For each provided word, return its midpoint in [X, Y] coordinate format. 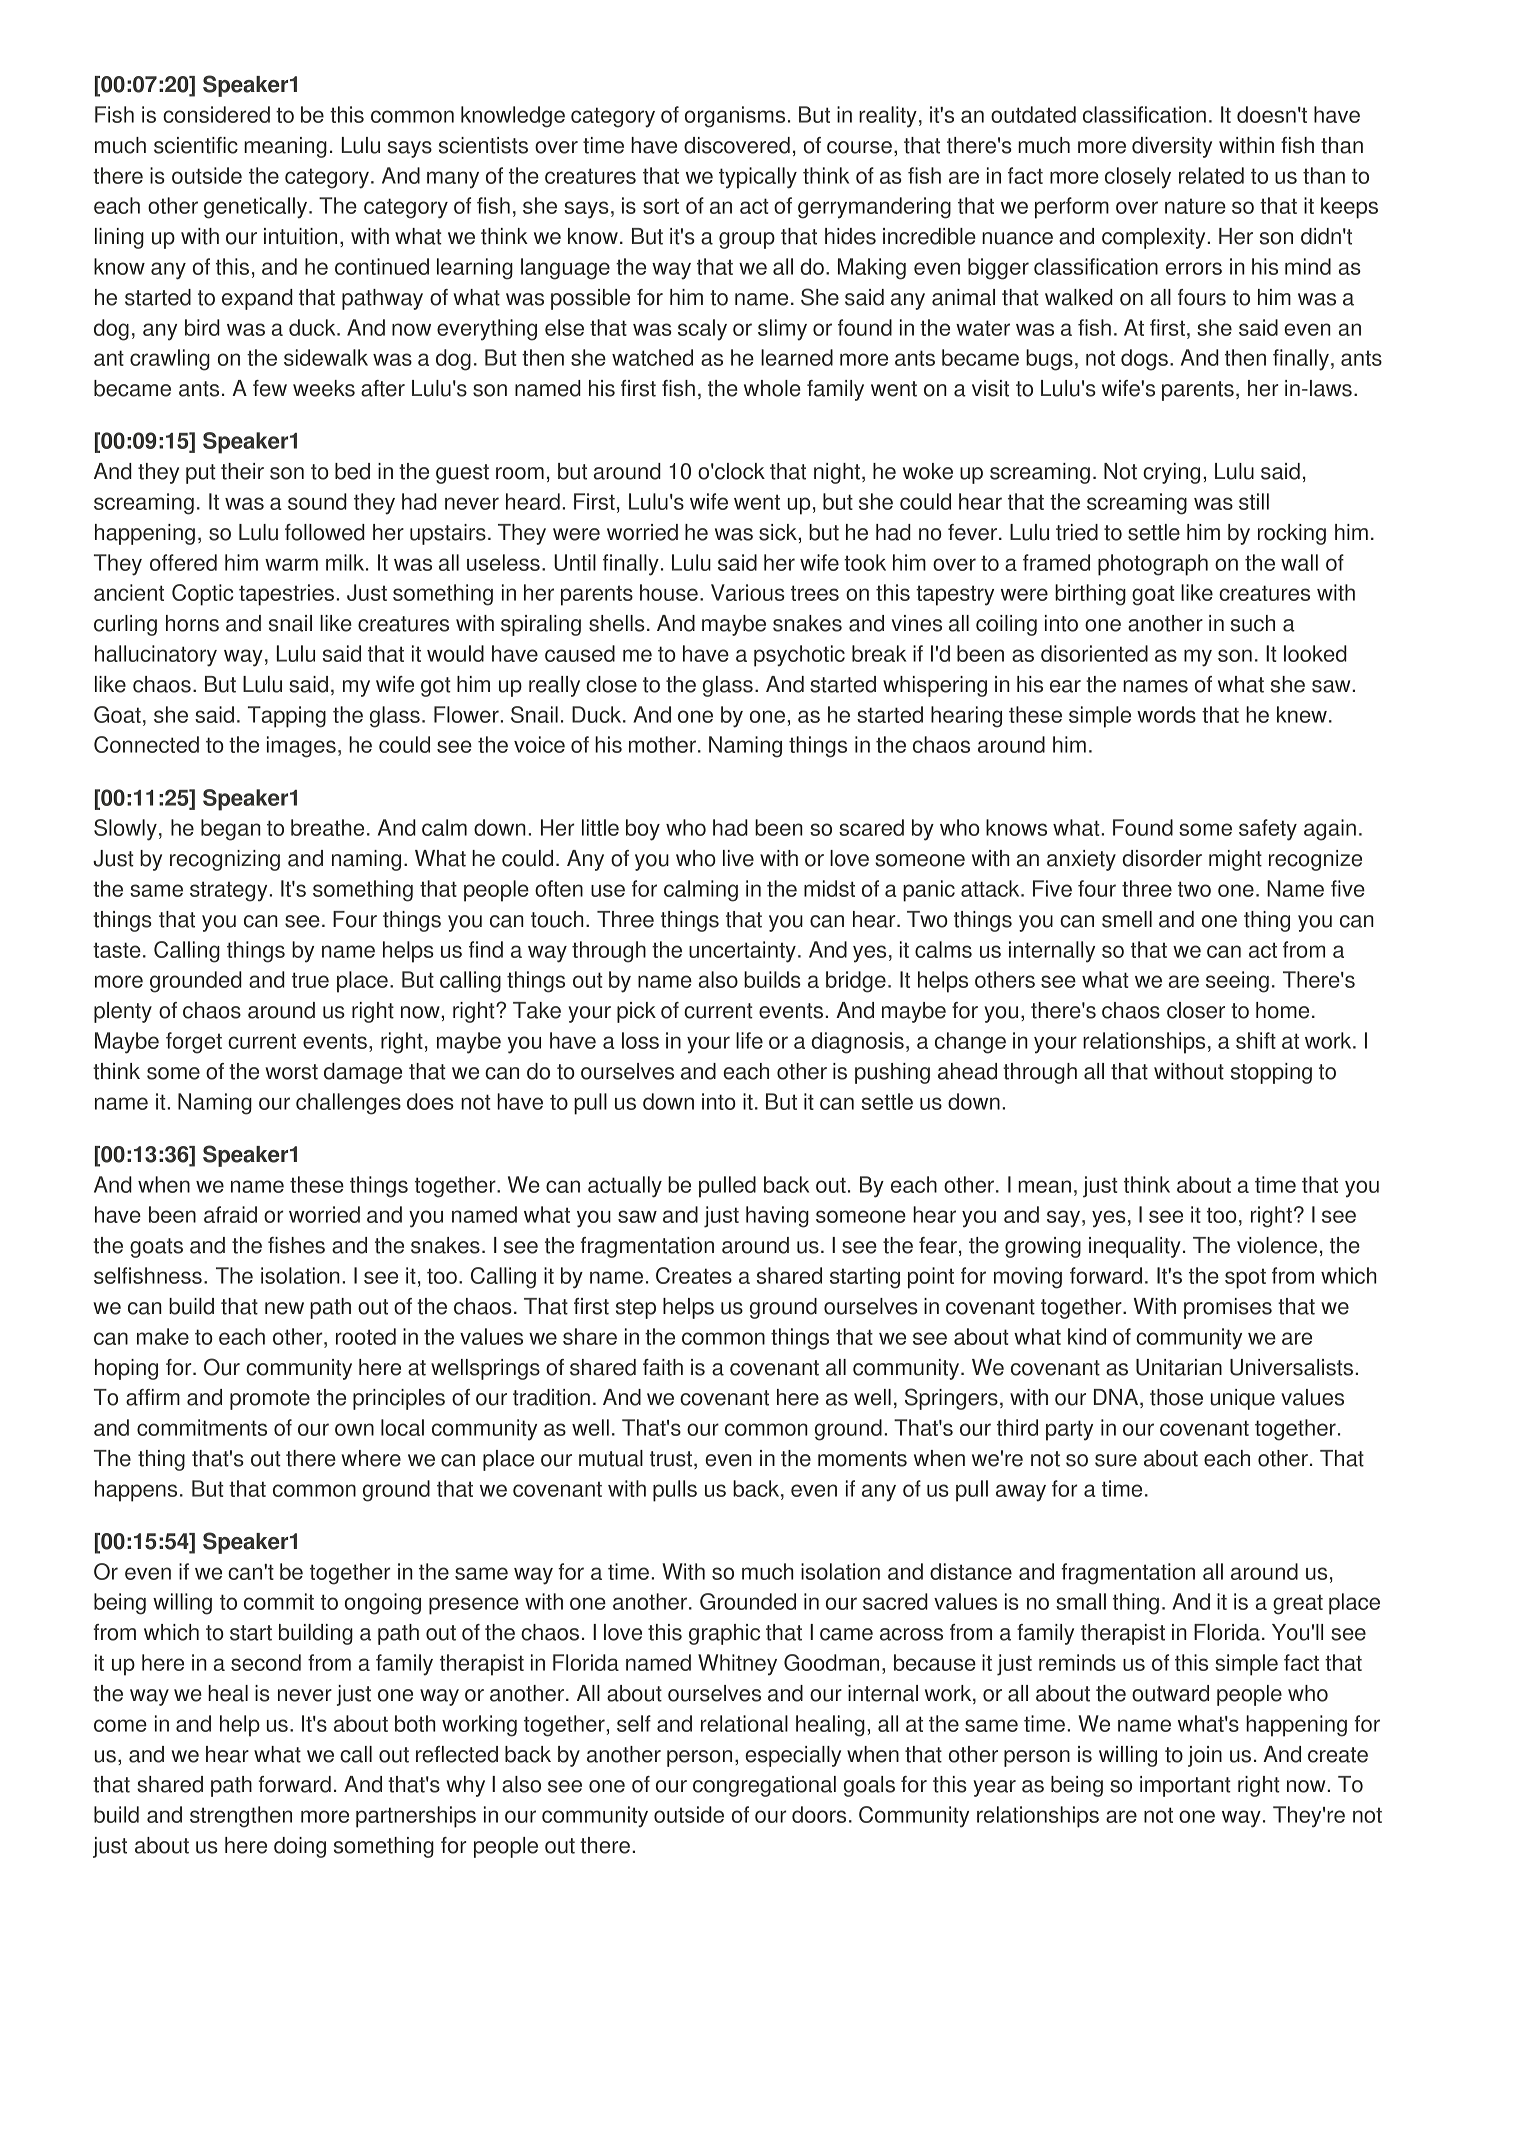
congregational [764, 1786]
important [1185, 1786]
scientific [196, 145]
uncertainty [742, 952]
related [1211, 175]
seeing [1237, 982]
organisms [735, 117]
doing [300, 1847]
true [310, 980]
